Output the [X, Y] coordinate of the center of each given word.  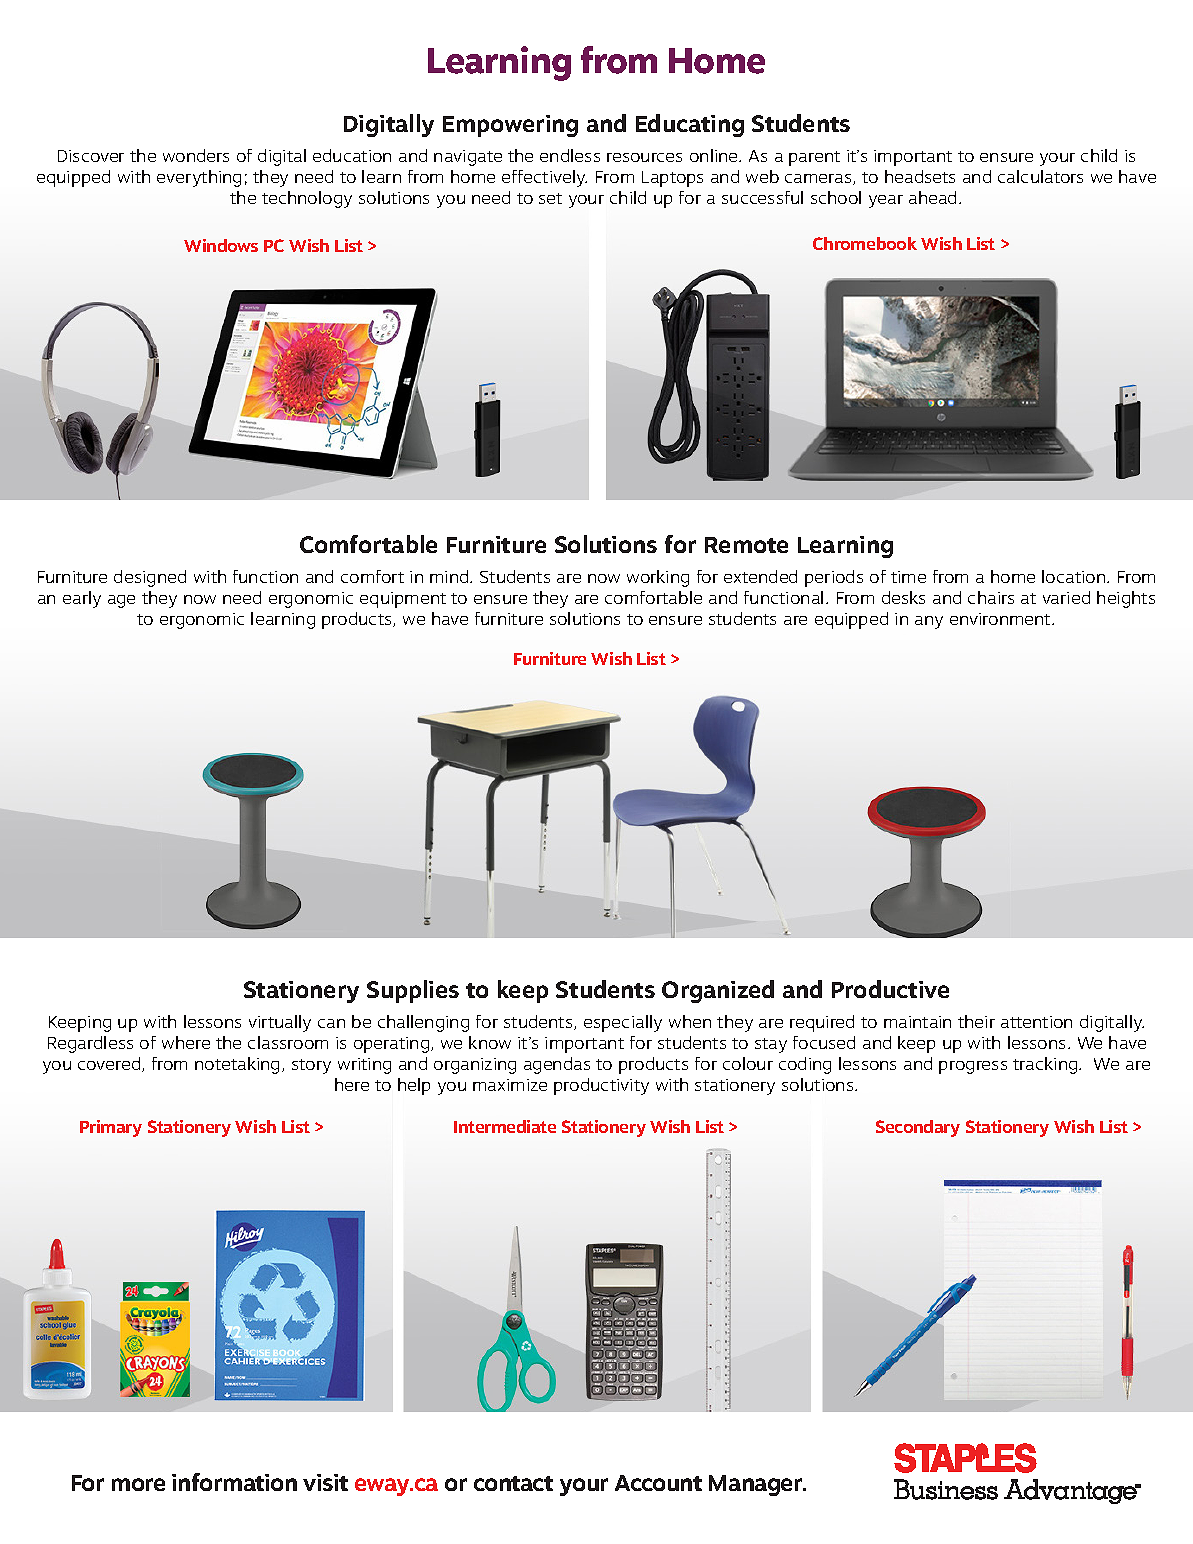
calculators [1040, 176]
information [234, 1482]
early [82, 599]
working [658, 578]
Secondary [918, 1128]
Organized [718, 991]
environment [1001, 619]
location [1075, 576]
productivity [601, 1086]
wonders [196, 155]
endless [570, 155]
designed [150, 578]
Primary [111, 1128]
